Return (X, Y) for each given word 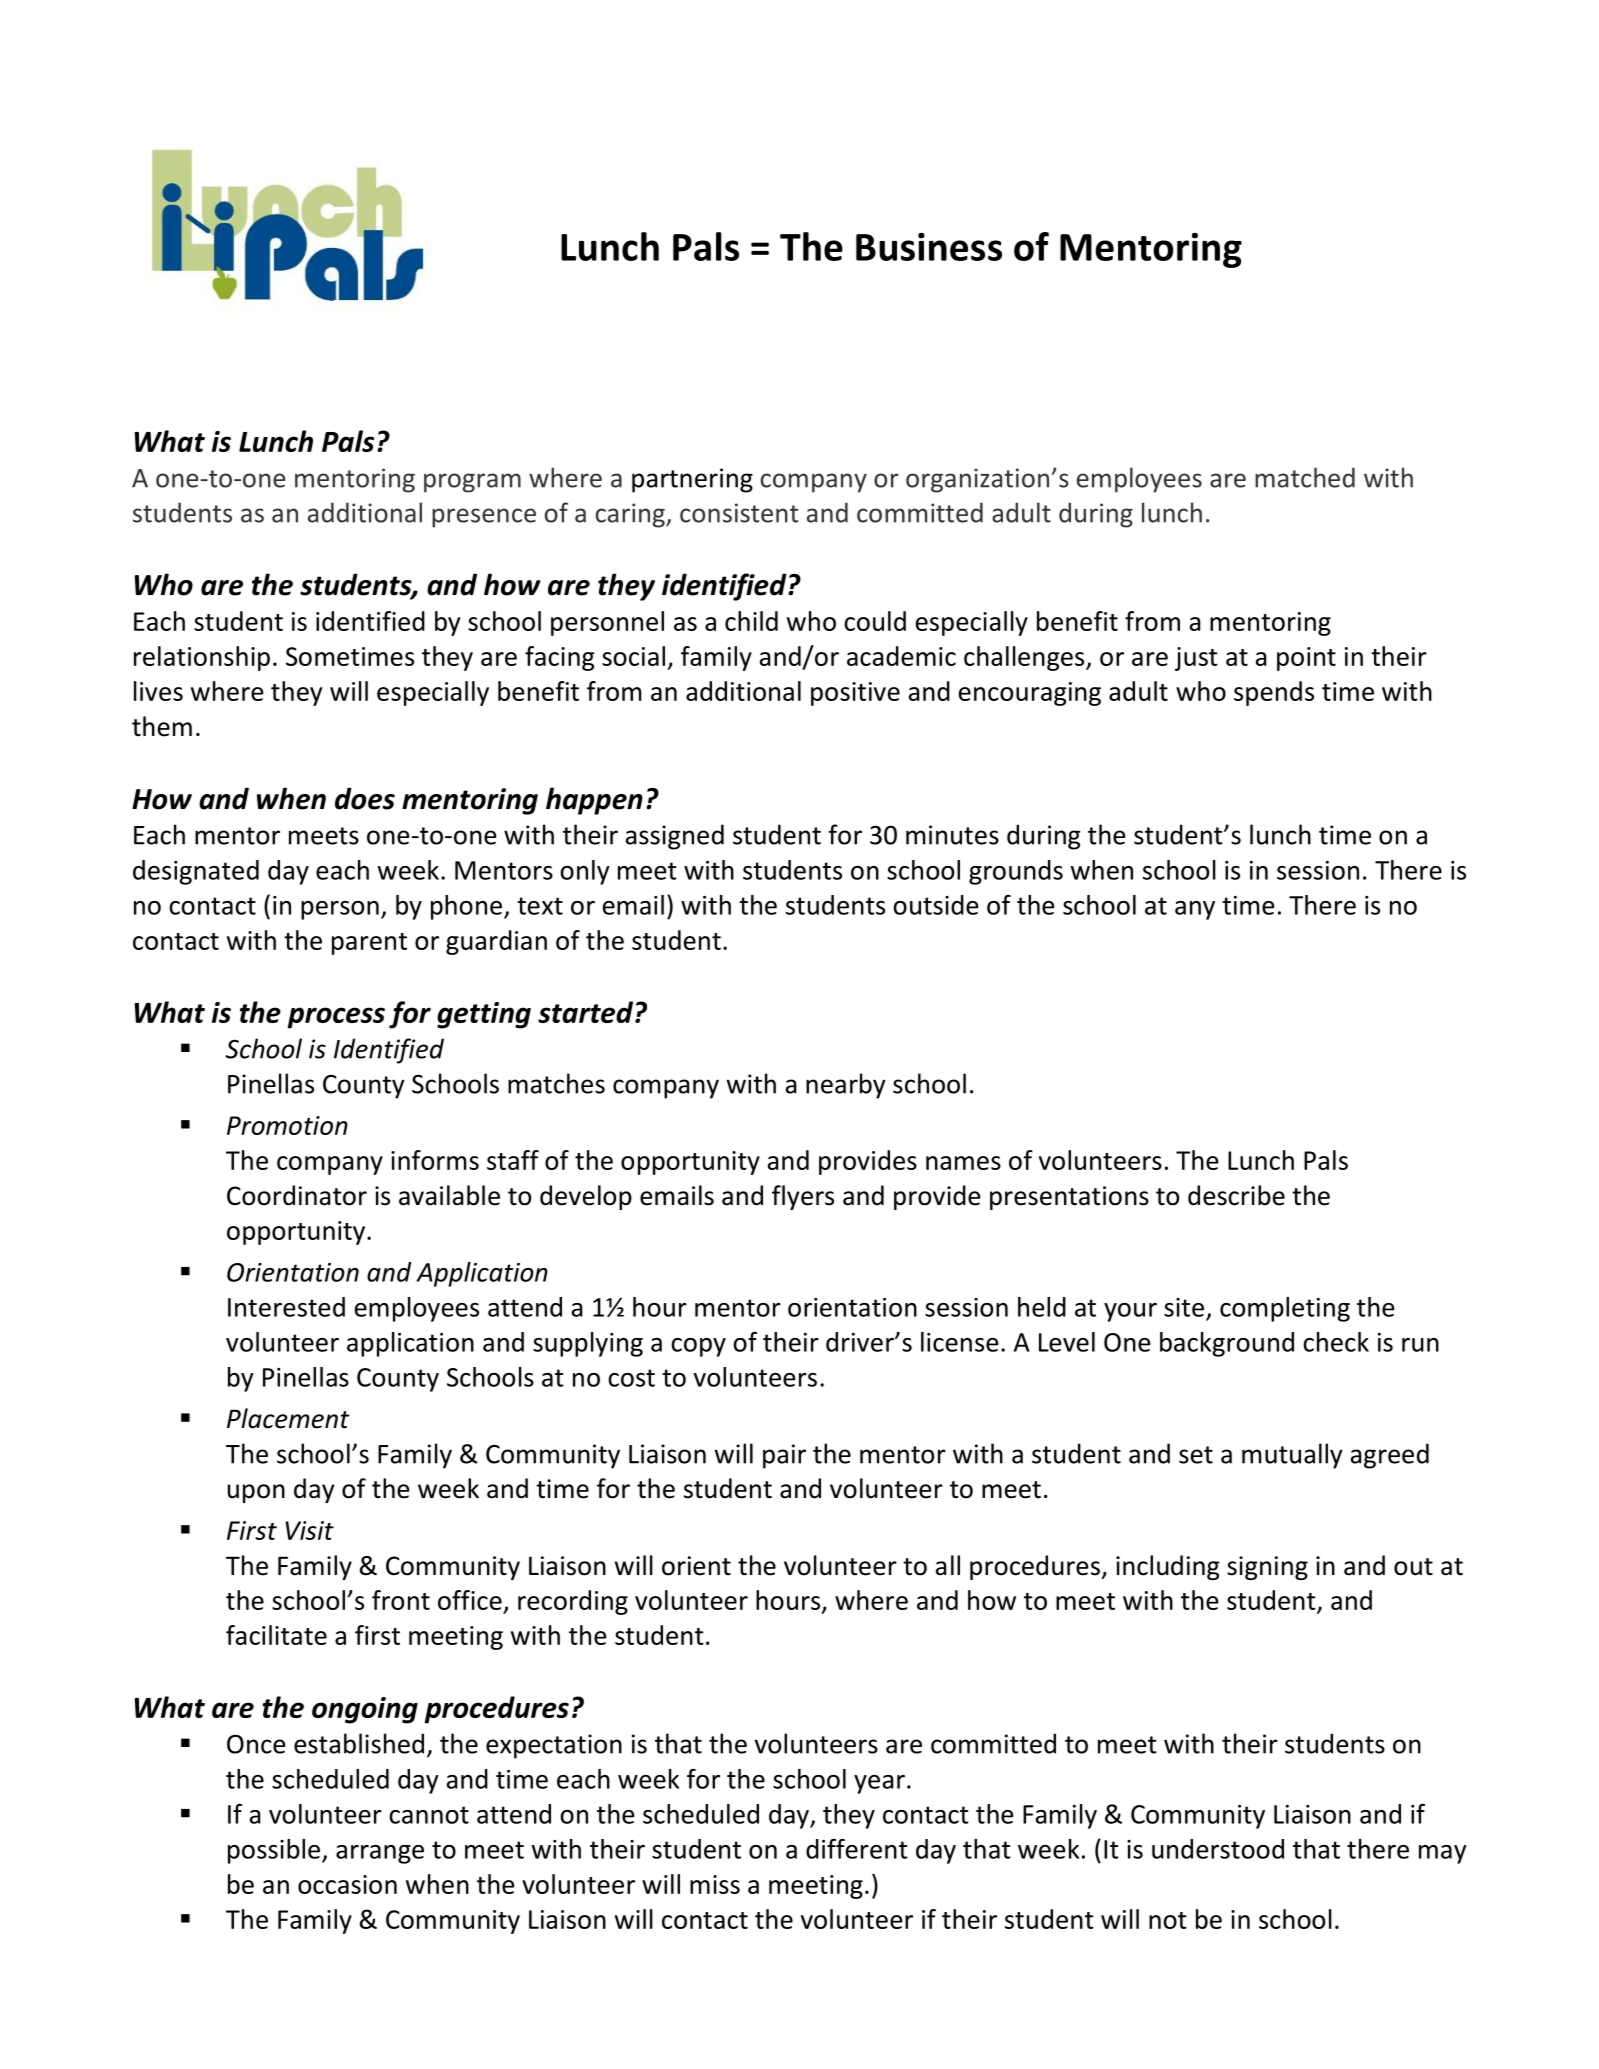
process (336, 1018)
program (472, 483)
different (857, 1849)
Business (929, 247)
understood (1218, 1849)
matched (1305, 477)
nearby (846, 1086)
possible (275, 1851)
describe (1236, 1195)
